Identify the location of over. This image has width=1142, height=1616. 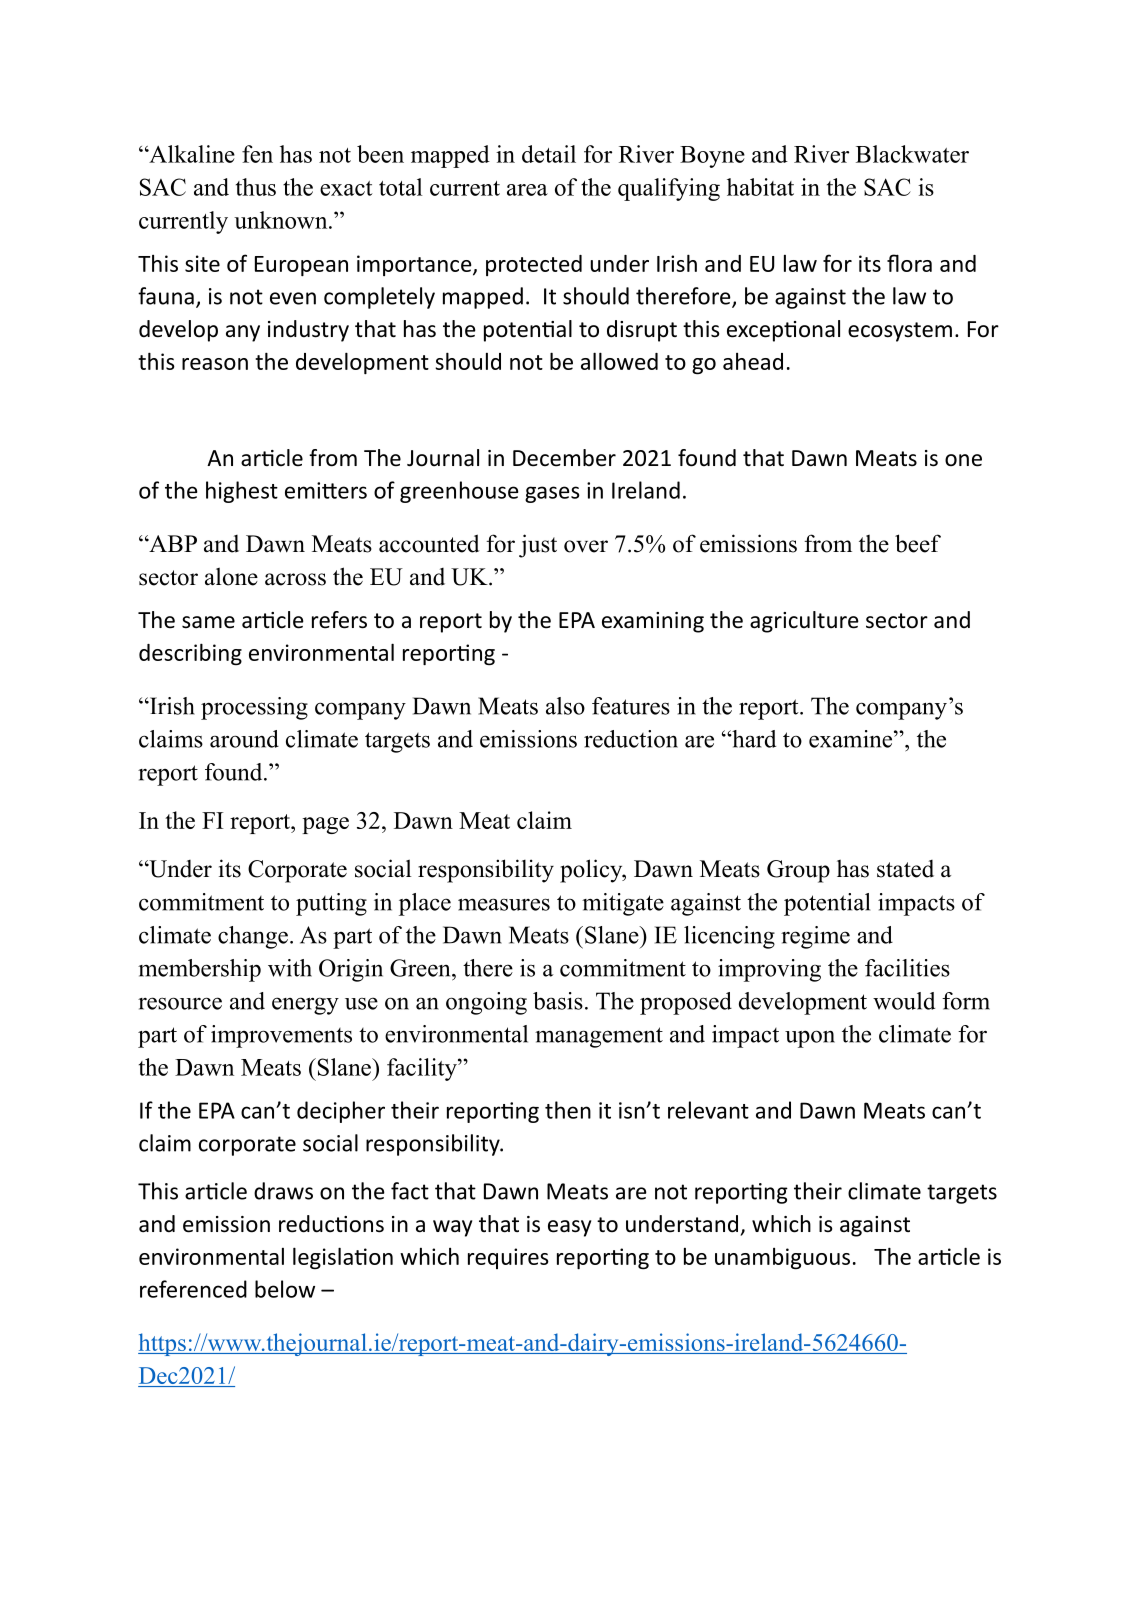
(586, 546).
